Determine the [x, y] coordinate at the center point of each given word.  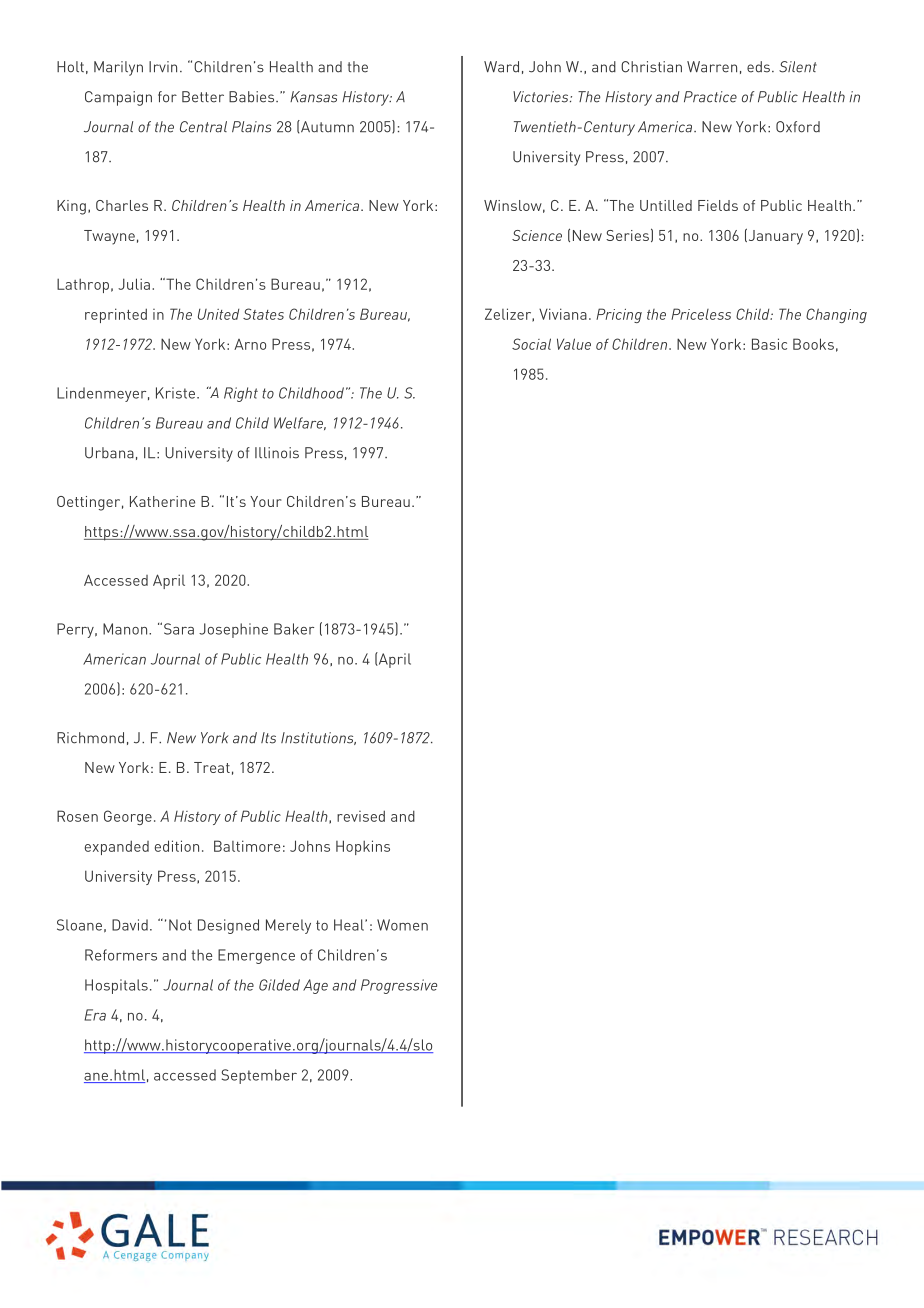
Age [315, 986]
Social [531, 344]
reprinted [116, 315]
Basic [769, 344]
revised [361, 816]
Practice [710, 97]
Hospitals [116, 986]
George [128, 817]
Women [402, 925]
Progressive [399, 986]
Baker [294, 629]
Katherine [162, 501]
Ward [501, 67]
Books [813, 344]
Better [203, 97]
